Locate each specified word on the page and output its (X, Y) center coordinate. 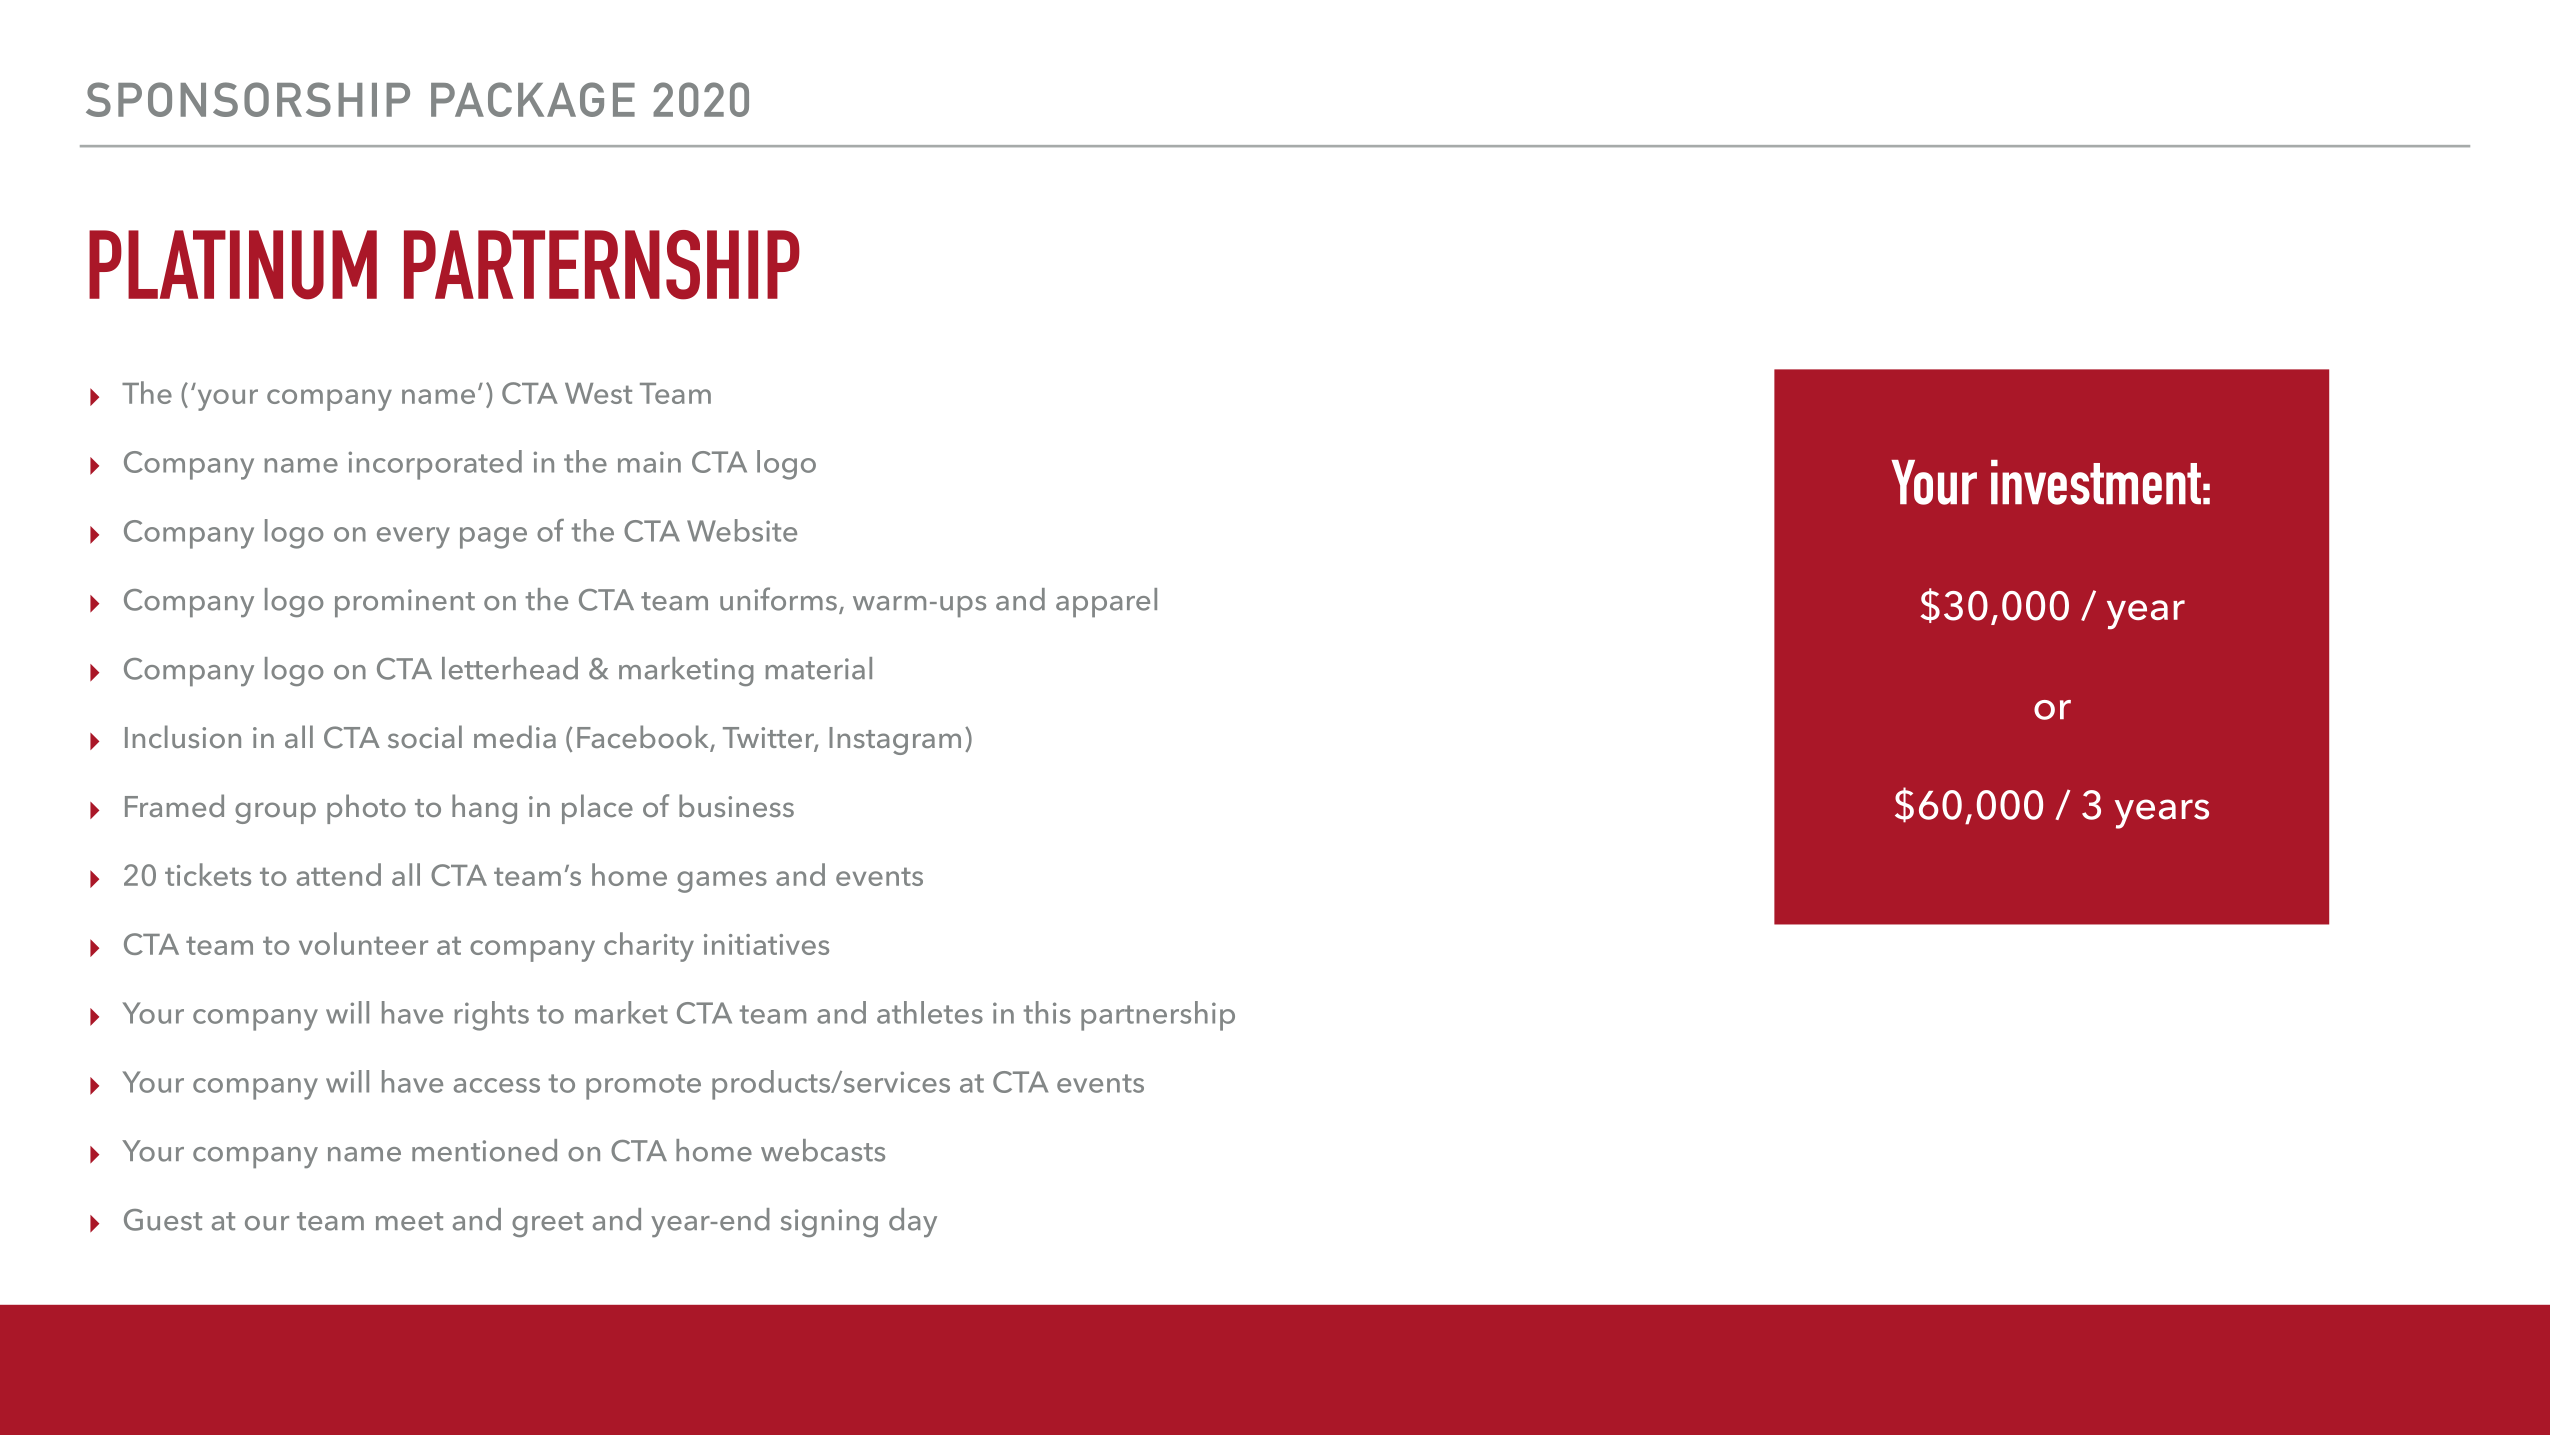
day (913, 1222)
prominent (405, 603)
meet (409, 1221)
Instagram (895, 741)
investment (2096, 482)
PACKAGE (533, 99)
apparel (1106, 602)
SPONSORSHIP (248, 99)
